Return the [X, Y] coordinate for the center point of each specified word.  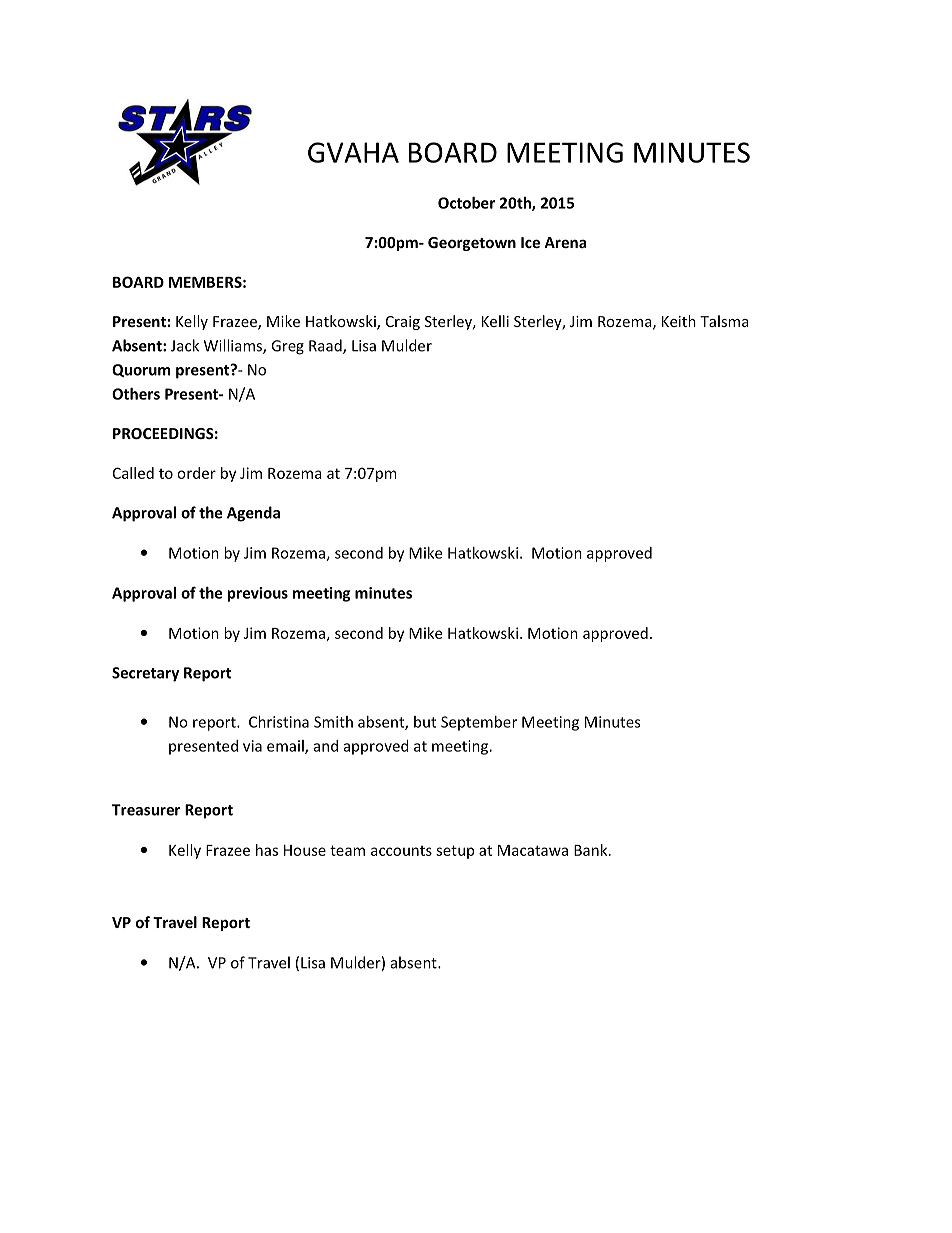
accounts [401, 851]
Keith [679, 321]
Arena [565, 242]
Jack [185, 345]
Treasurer [146, 810]
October [466, 203]
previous [257, 594]
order [196, 473]
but [425, 722]
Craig [403, 323]
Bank [592, 850]
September [479, 723]
